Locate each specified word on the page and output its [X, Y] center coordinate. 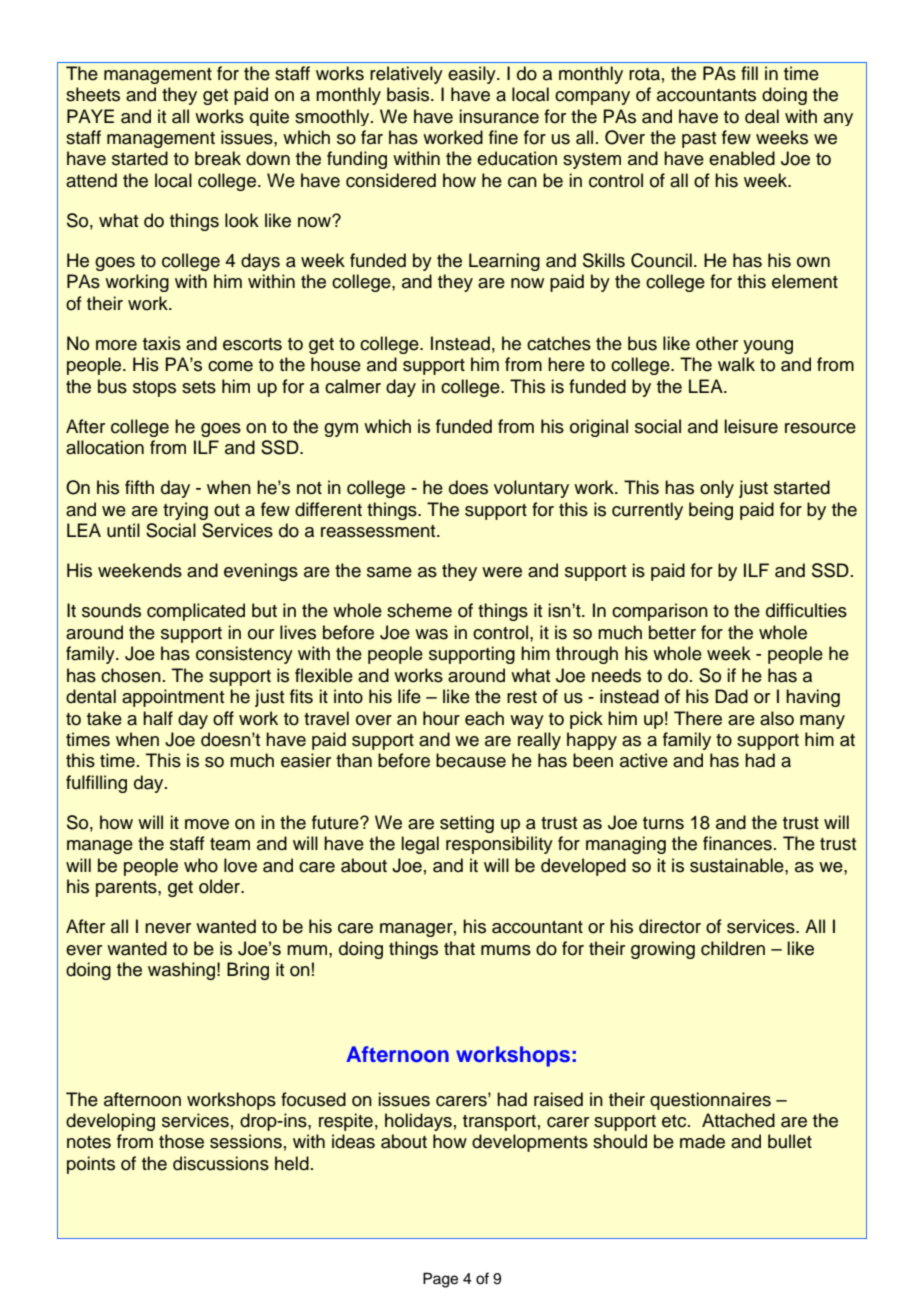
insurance [499, 116]
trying [185, 511]
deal [762, 116]
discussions [221, 1163]
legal [420, 845]
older [221, 886]
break [218, 158]
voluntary [531, 489]
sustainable [738, 865]
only [717, 489]
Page [440, 1280]
